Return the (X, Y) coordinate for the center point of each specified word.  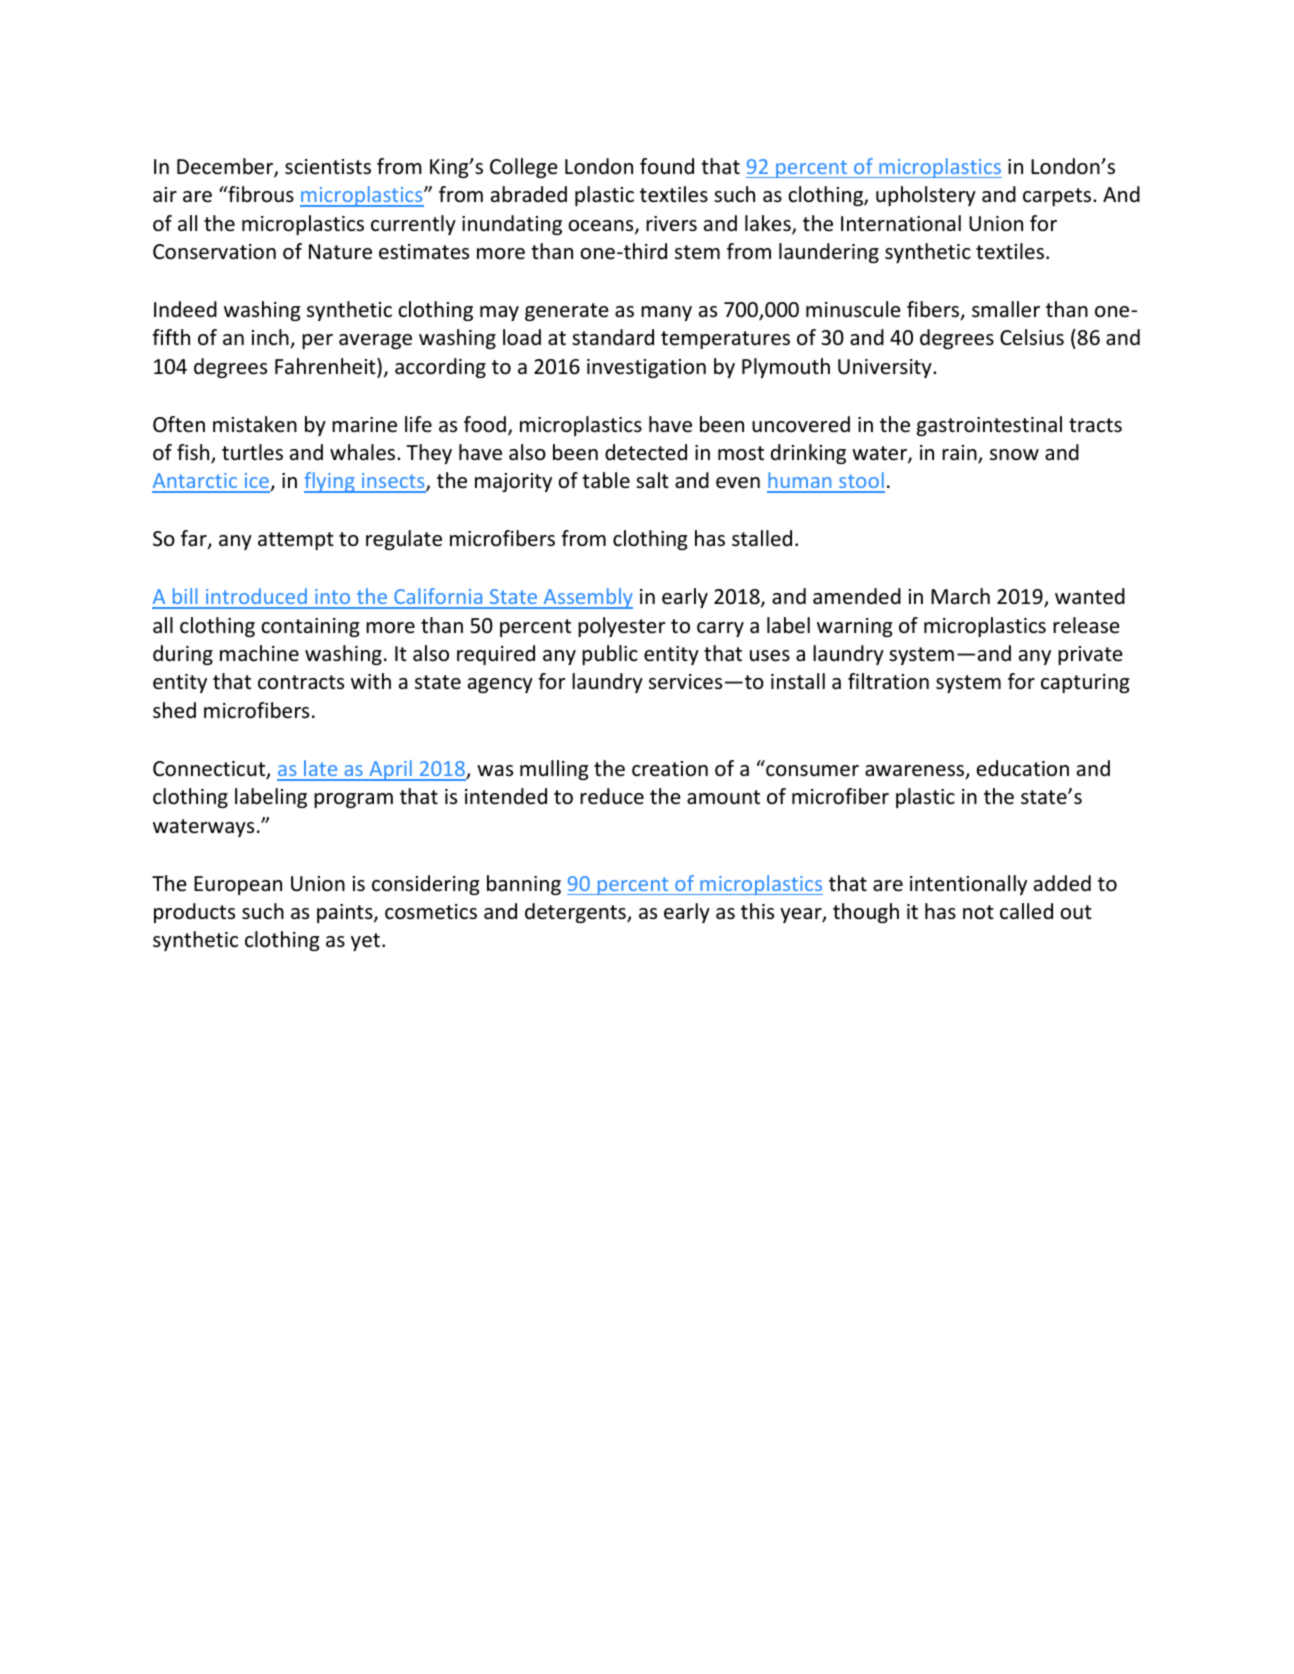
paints (346, 913)
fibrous (260, 194)
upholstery (926, 196)
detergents (576, 913)
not (978, 912)
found (667, 166)
